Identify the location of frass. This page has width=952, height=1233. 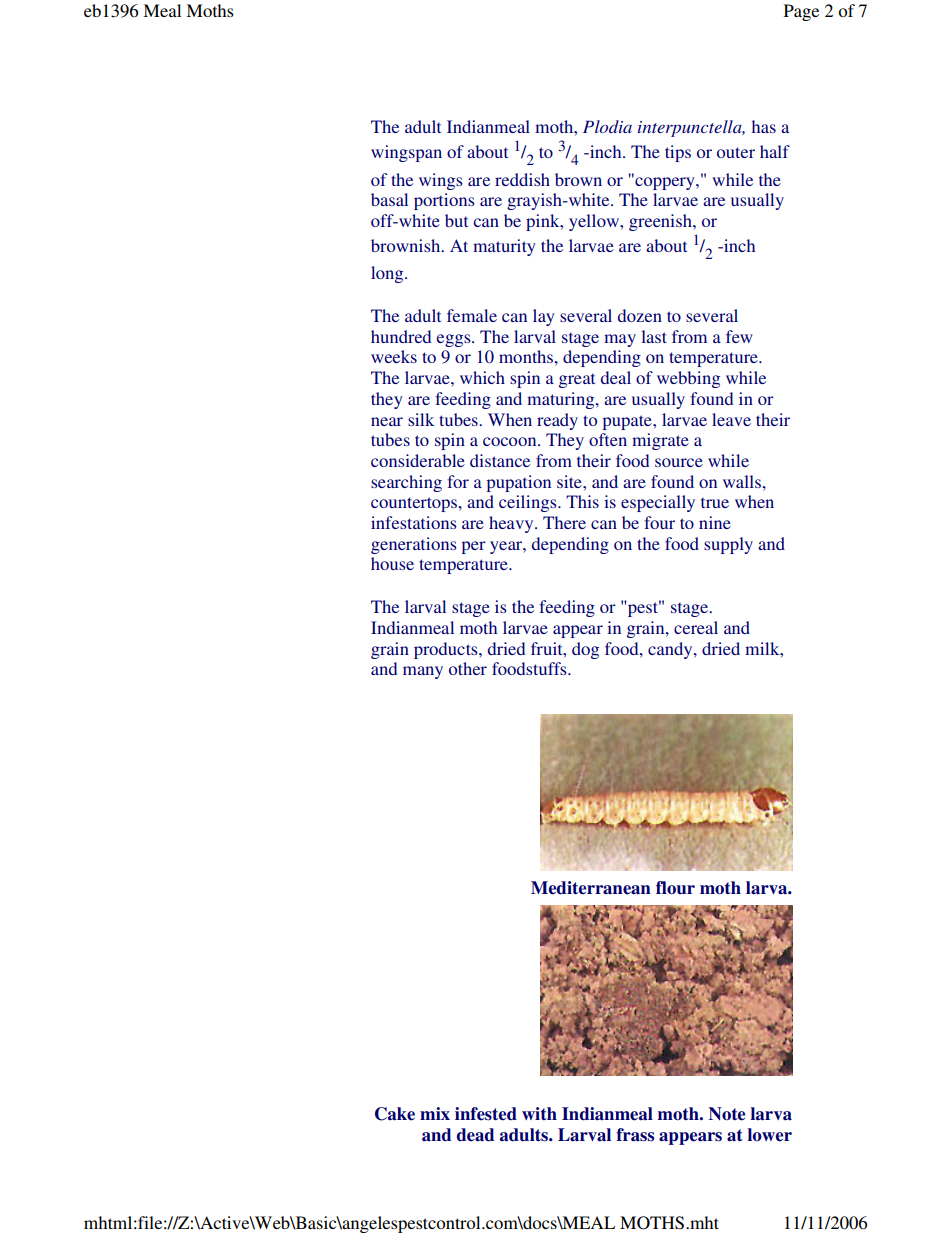
(635, 1135).
